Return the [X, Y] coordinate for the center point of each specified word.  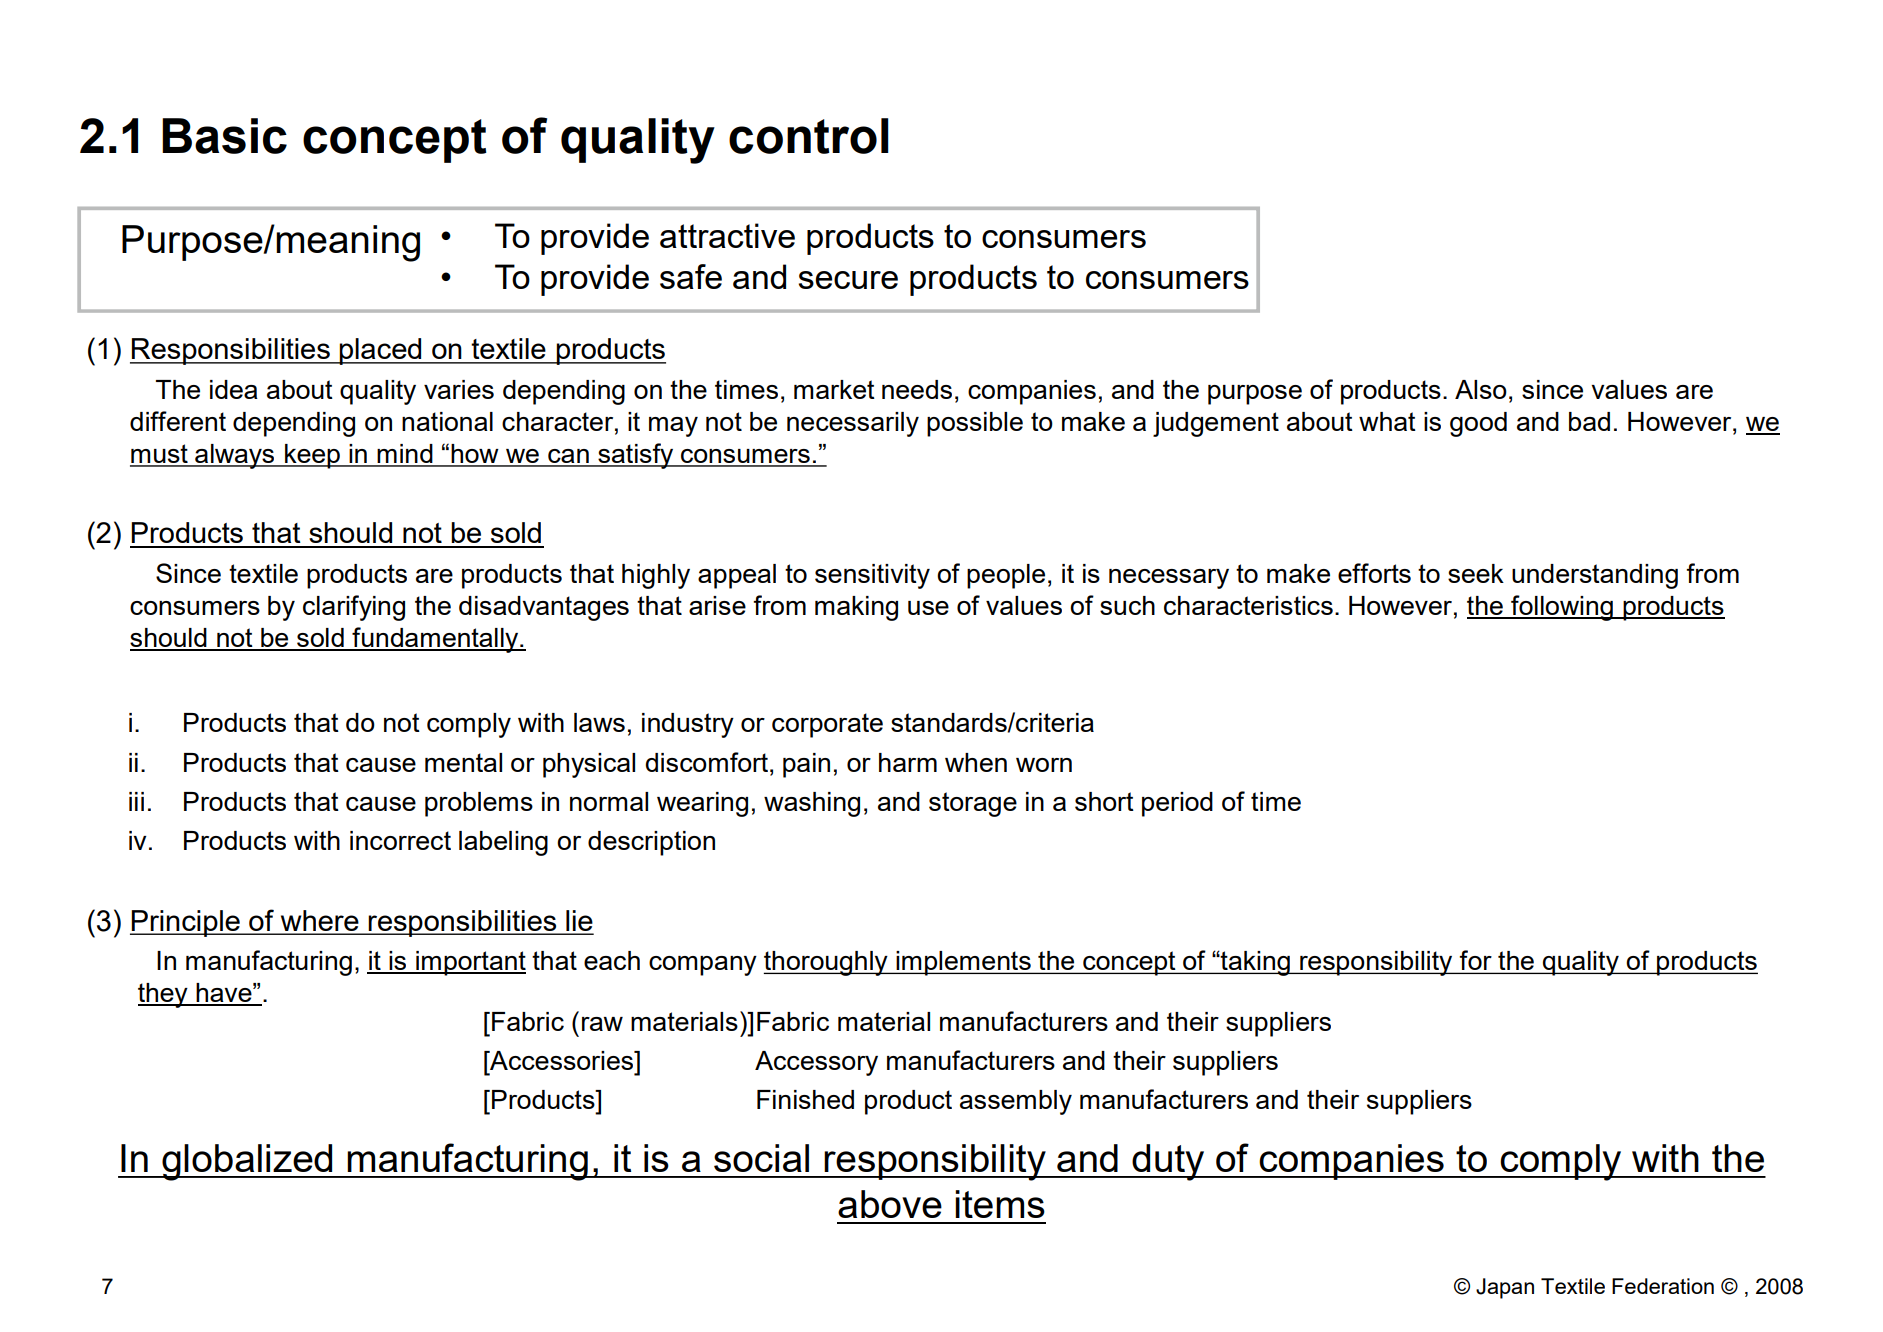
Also [1481, 389]
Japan [1505, 1288]
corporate [827, 725]
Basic [224, 136]
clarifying [354, 608]
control [809, 136]
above [890, 1204]
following [1562, 608]
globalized [247, 1162]
